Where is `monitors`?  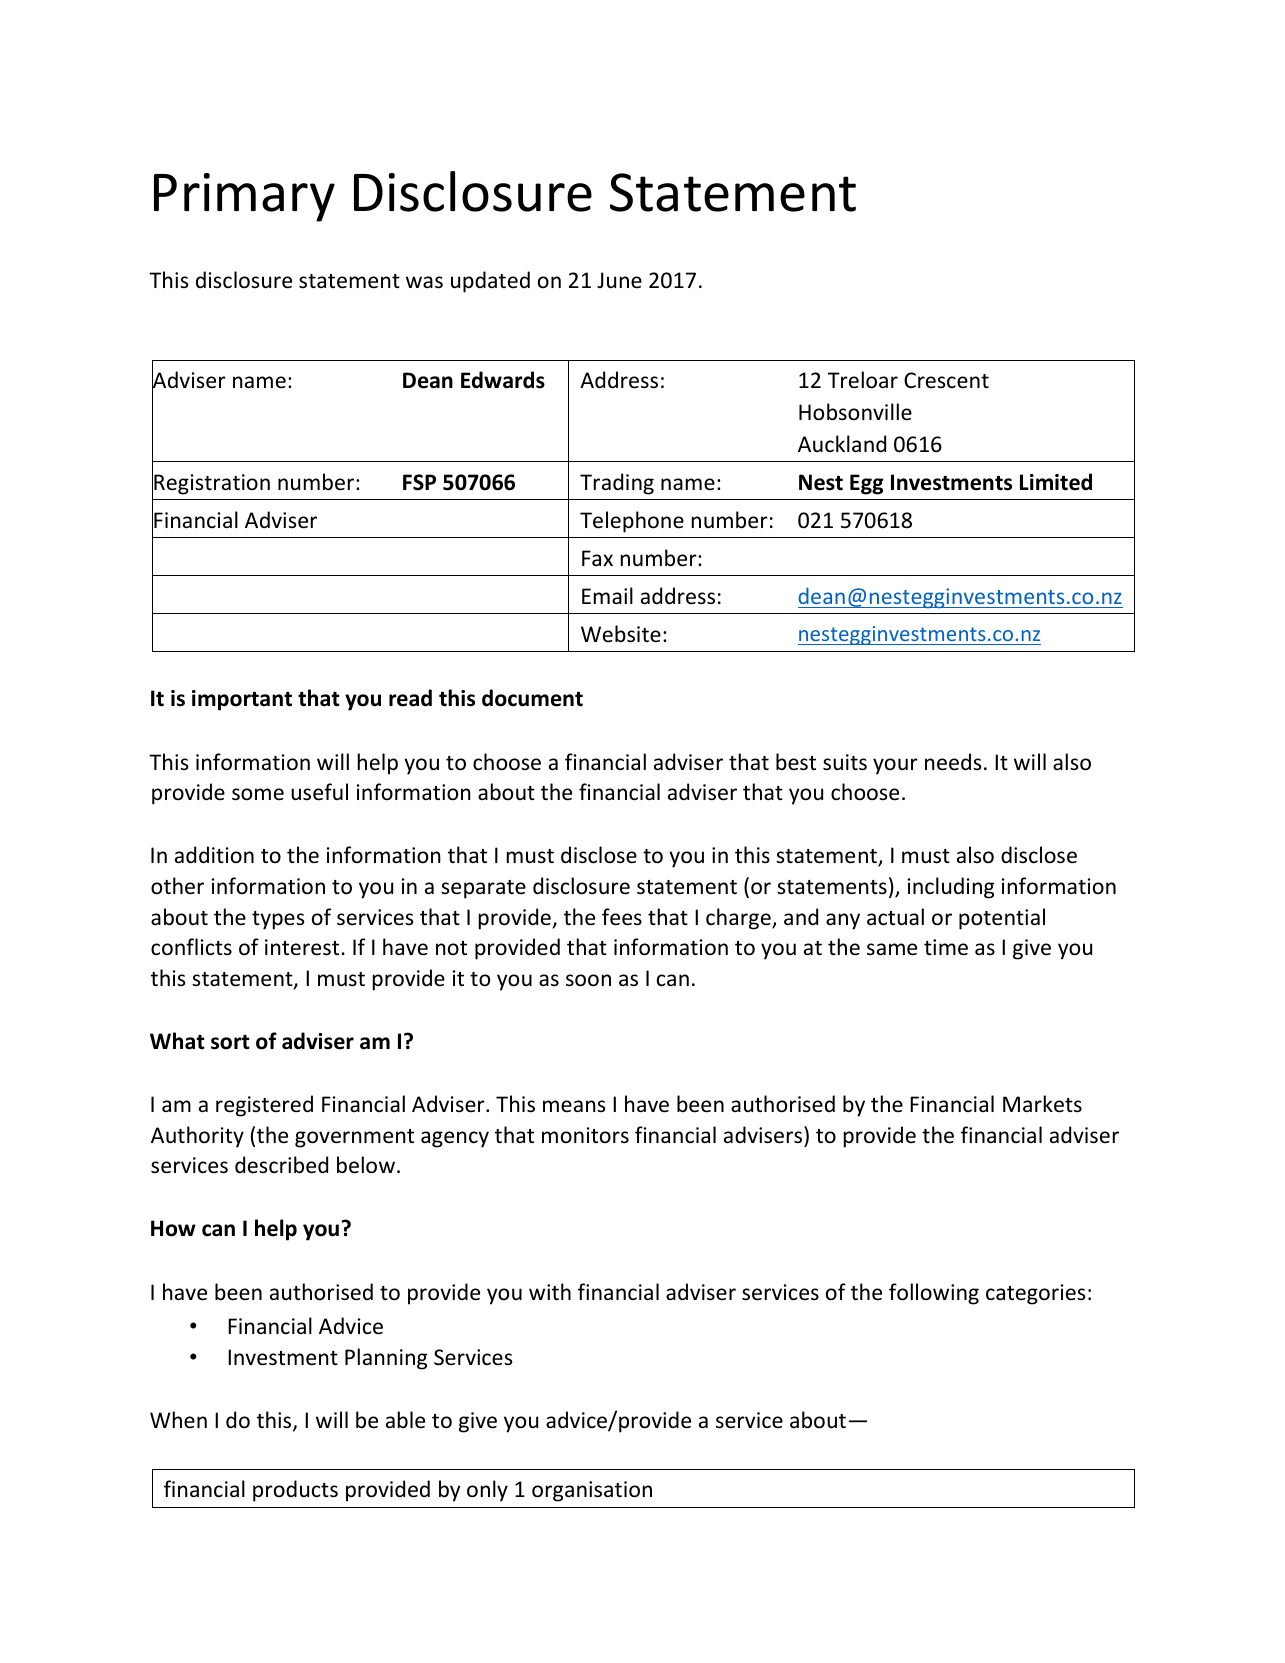
monitors is located at coordinates (585, 1135).
